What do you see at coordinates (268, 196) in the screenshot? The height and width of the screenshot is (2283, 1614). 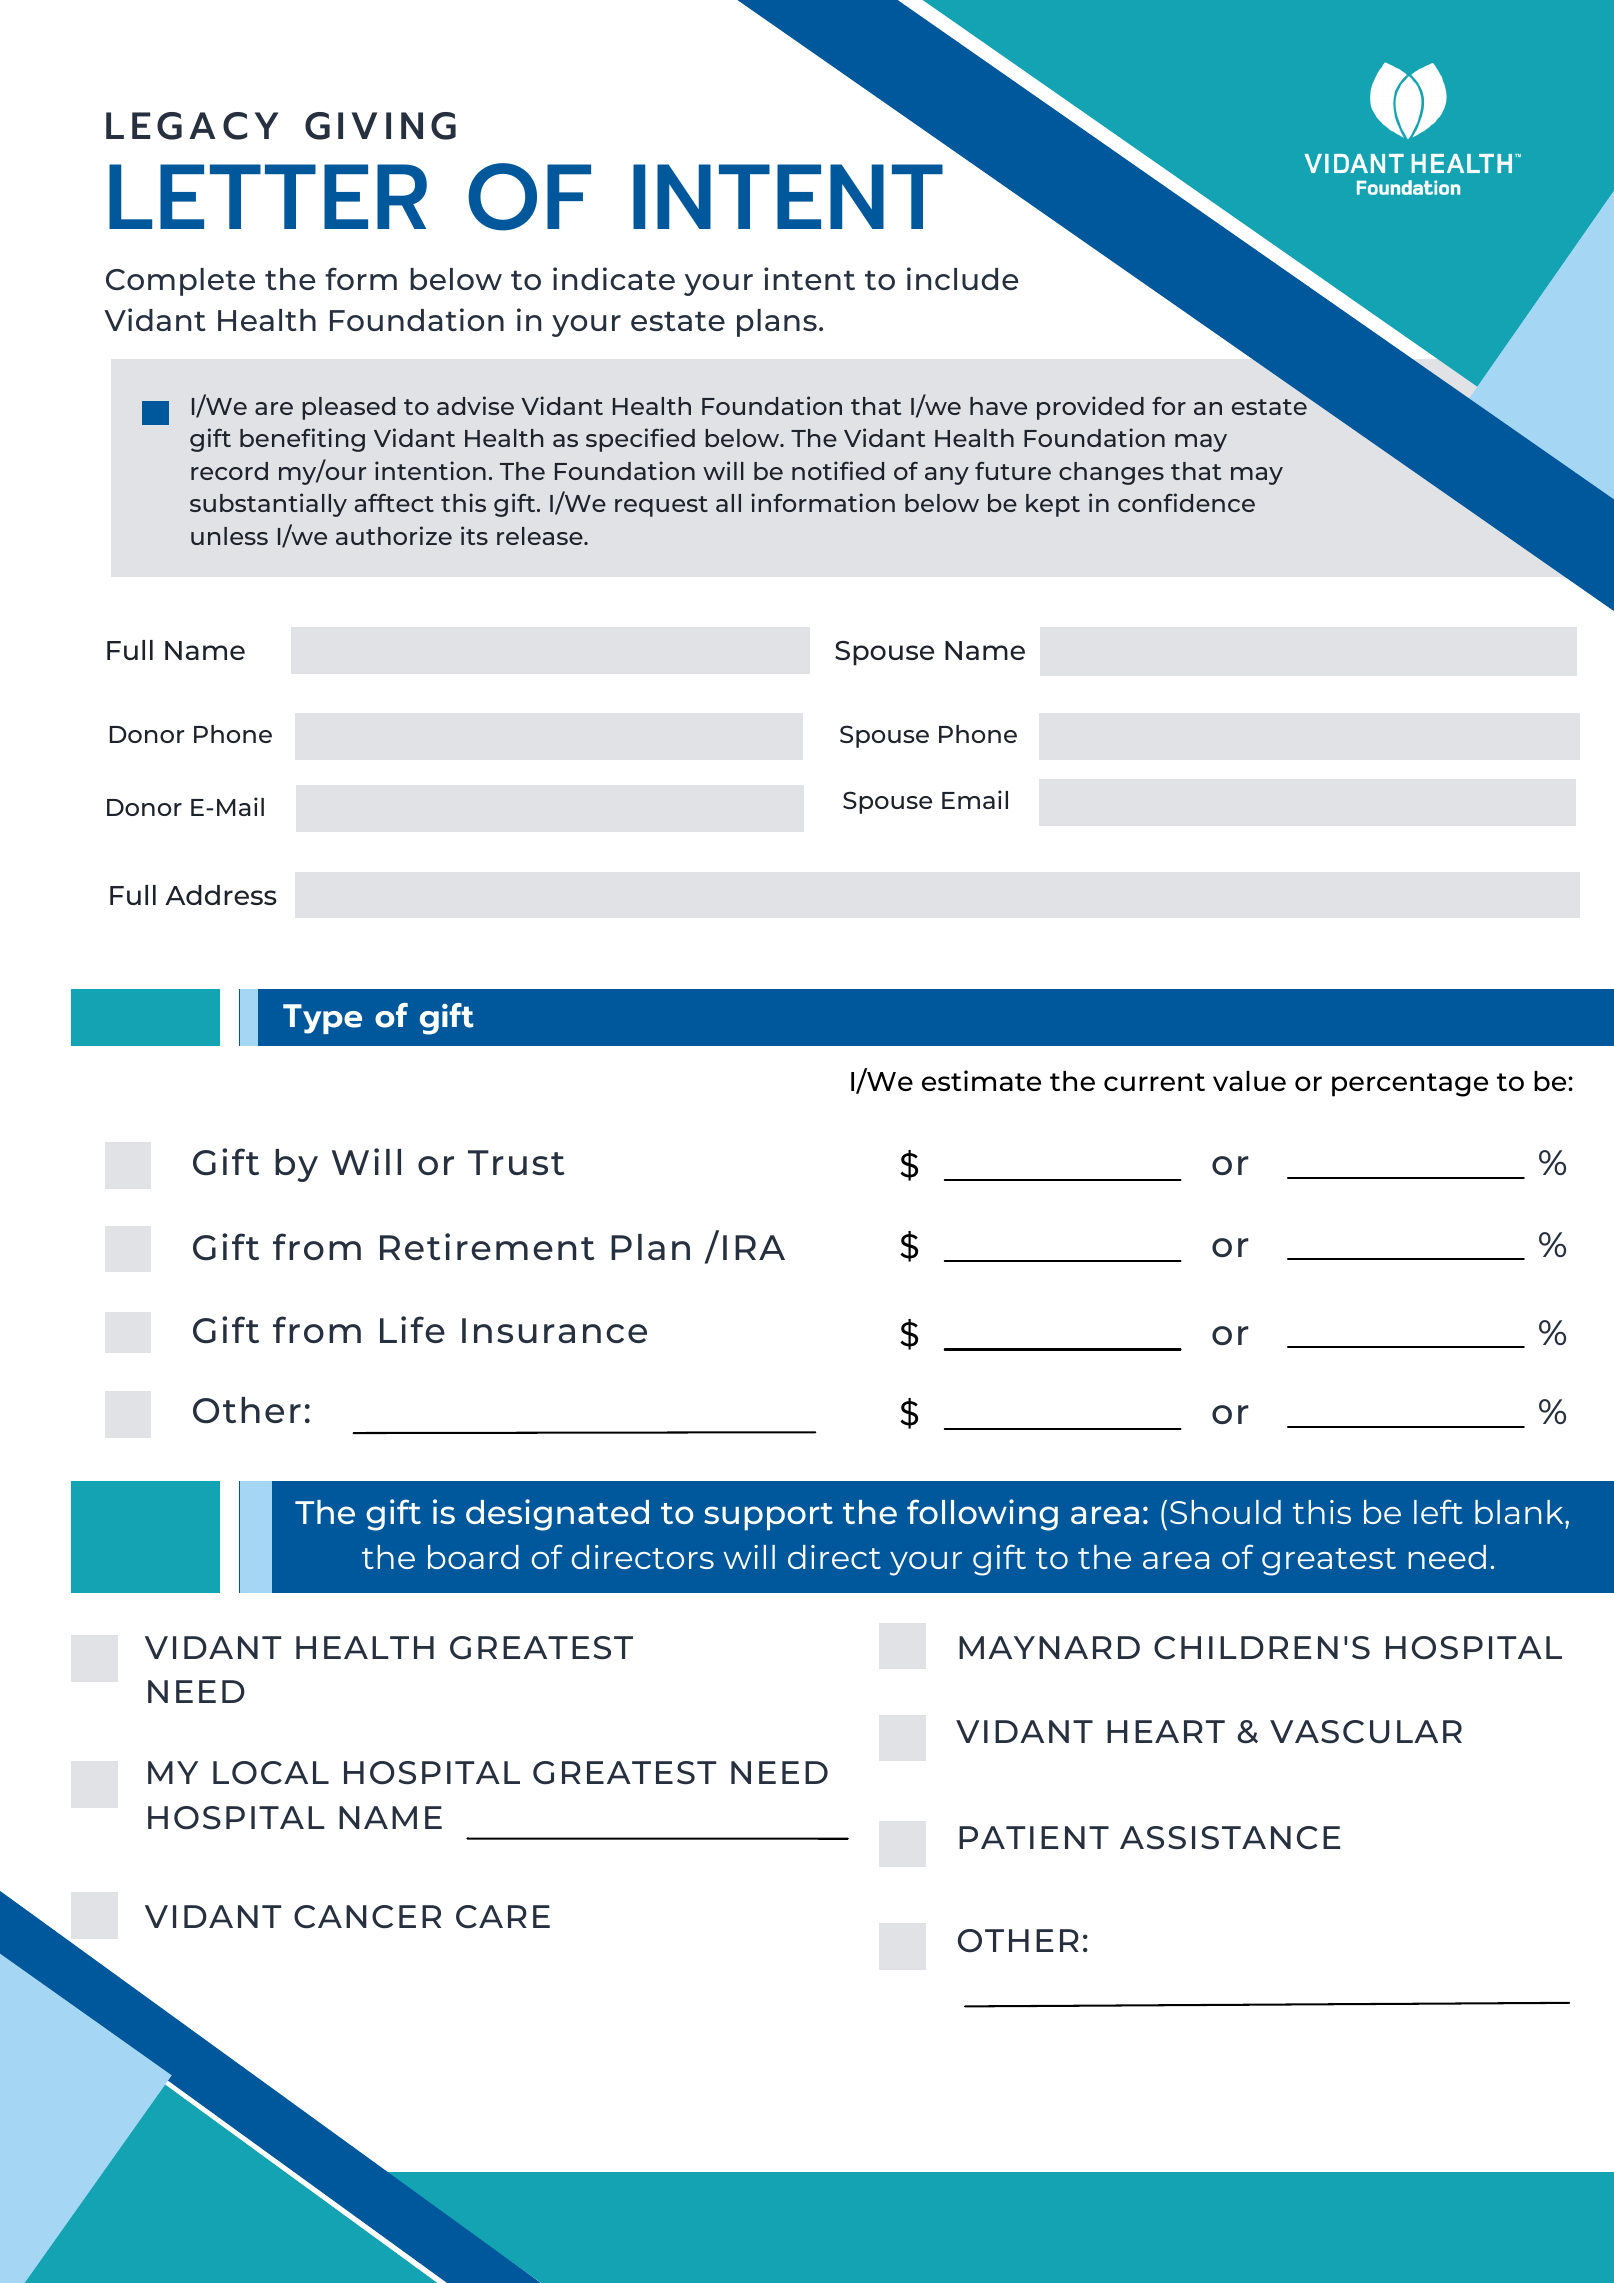 I see `LETTER` at bounding box center [268, 196].
